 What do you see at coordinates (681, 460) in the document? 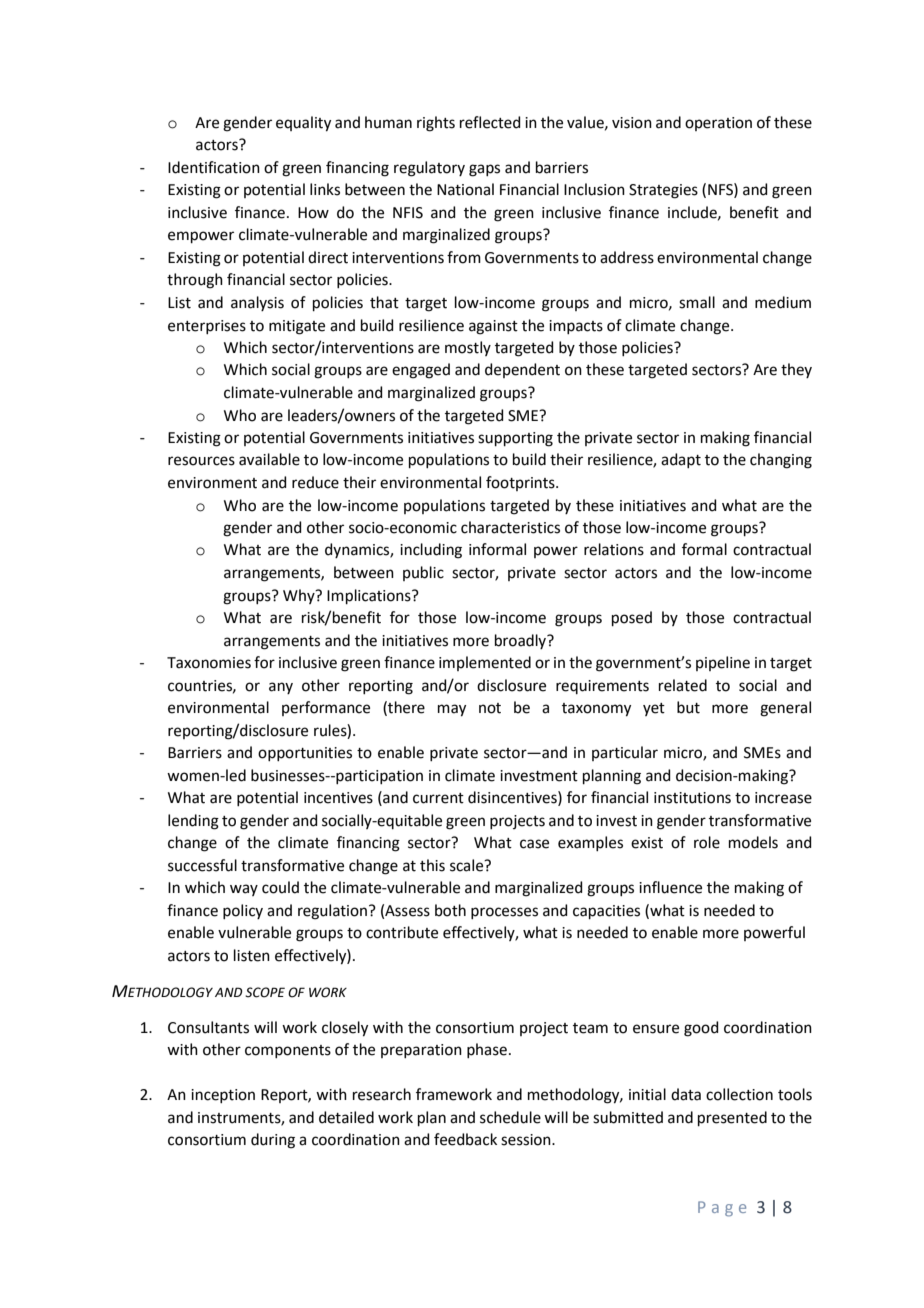
I see `adapt` at bounding box center [681, 460].
